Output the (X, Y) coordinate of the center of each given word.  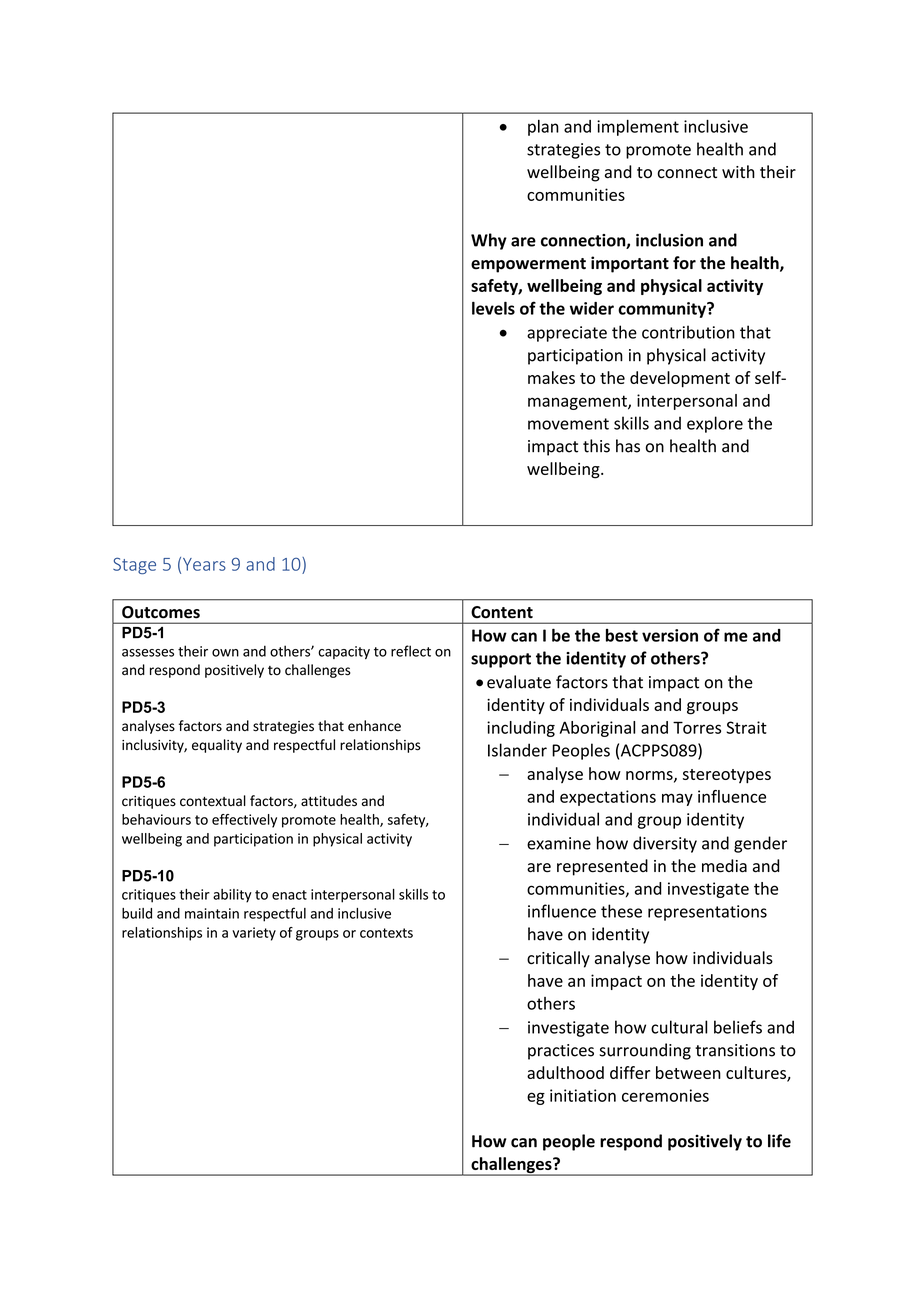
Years (204, 564)
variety (254, 934)
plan (543, 128)
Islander (517, 750)
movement (568, 424)
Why (489, 241)
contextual (213, 801)
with (738, 171)
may (677, 799)
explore (715, 424)
